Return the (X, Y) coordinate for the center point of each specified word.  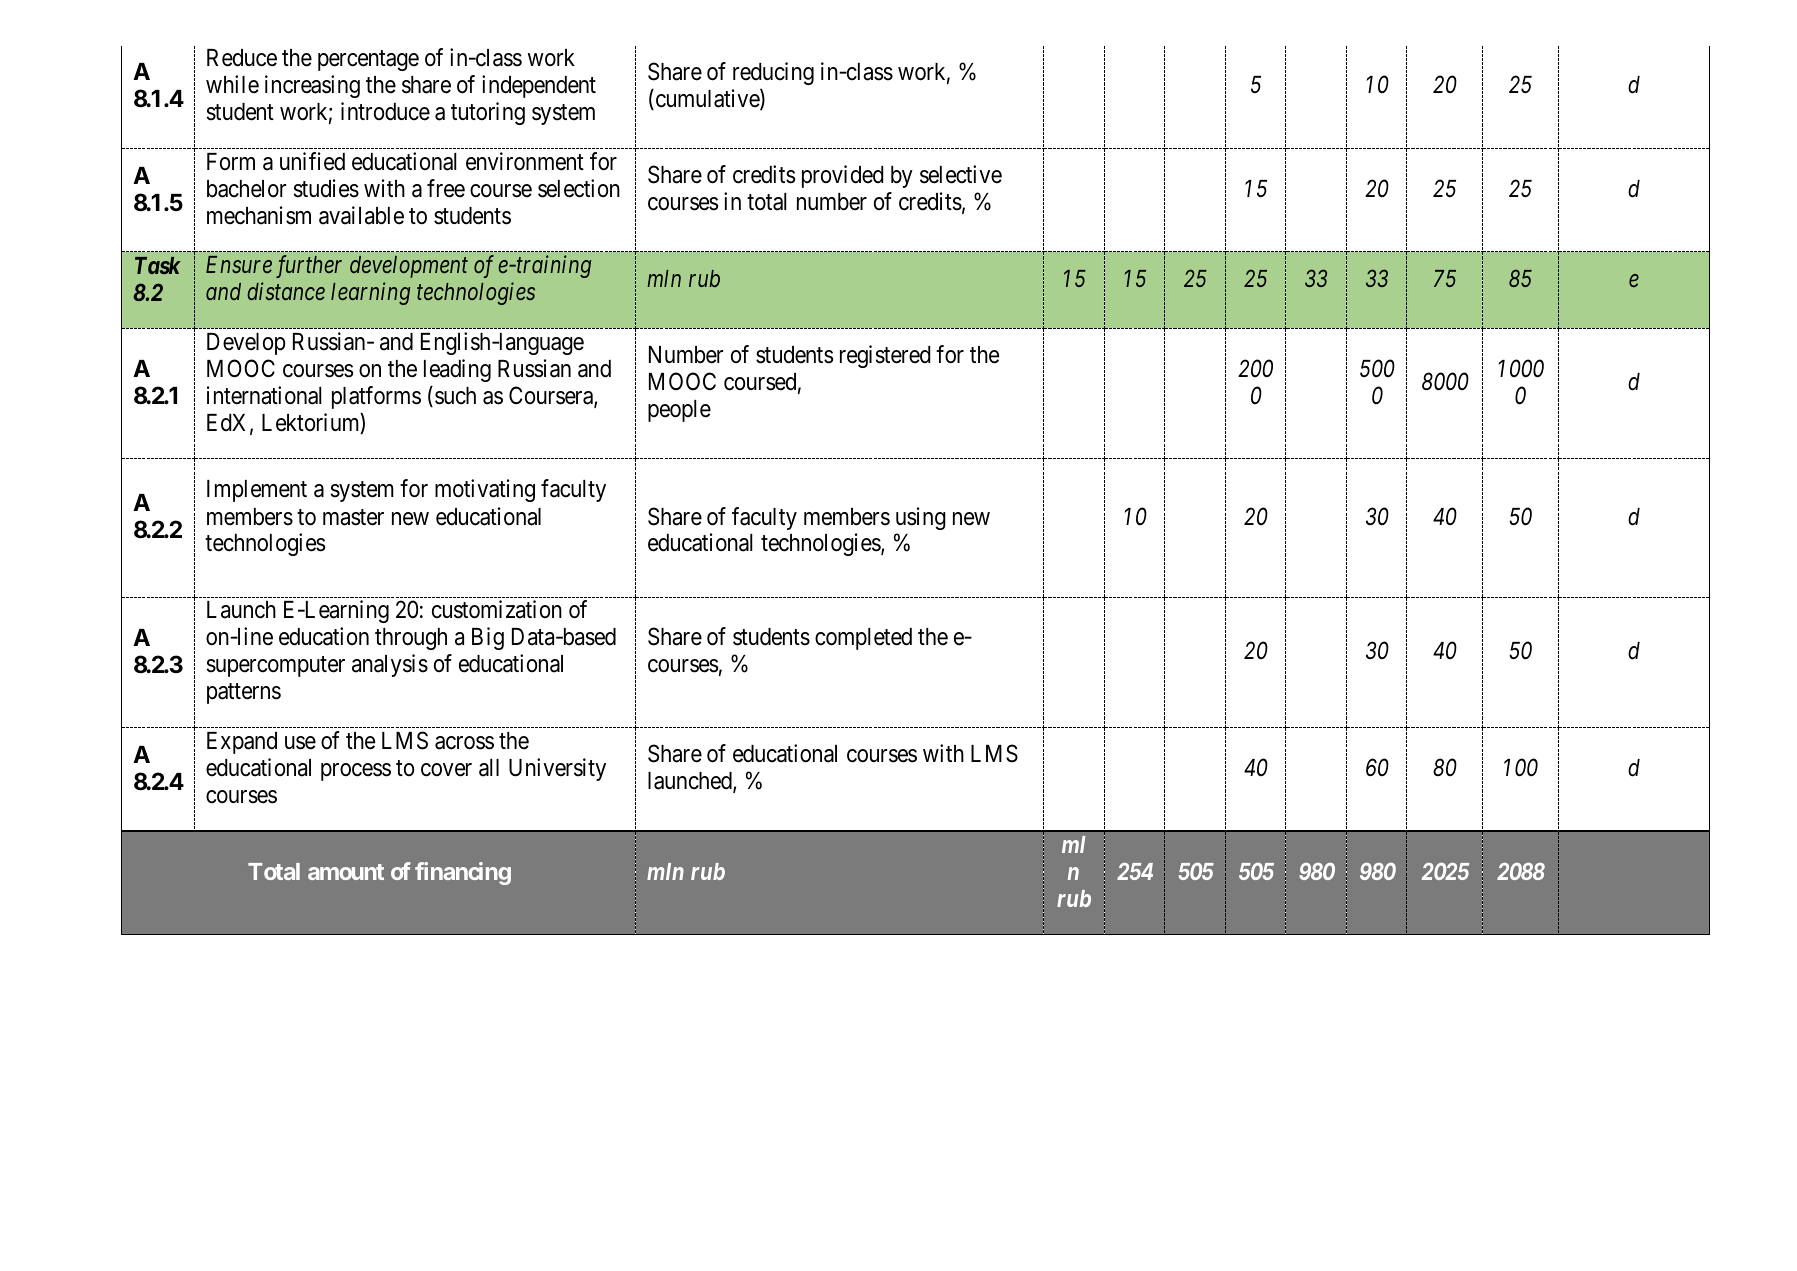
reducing (773, 73)
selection (579, 188)
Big (488, 638)
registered (885, 356)
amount (346, 872)
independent (539, 86)
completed (863, 639)
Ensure (239, 264)
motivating (485, 490)
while (232, 84)
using (921, 518)
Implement (257, 491)
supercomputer (276, 667)
